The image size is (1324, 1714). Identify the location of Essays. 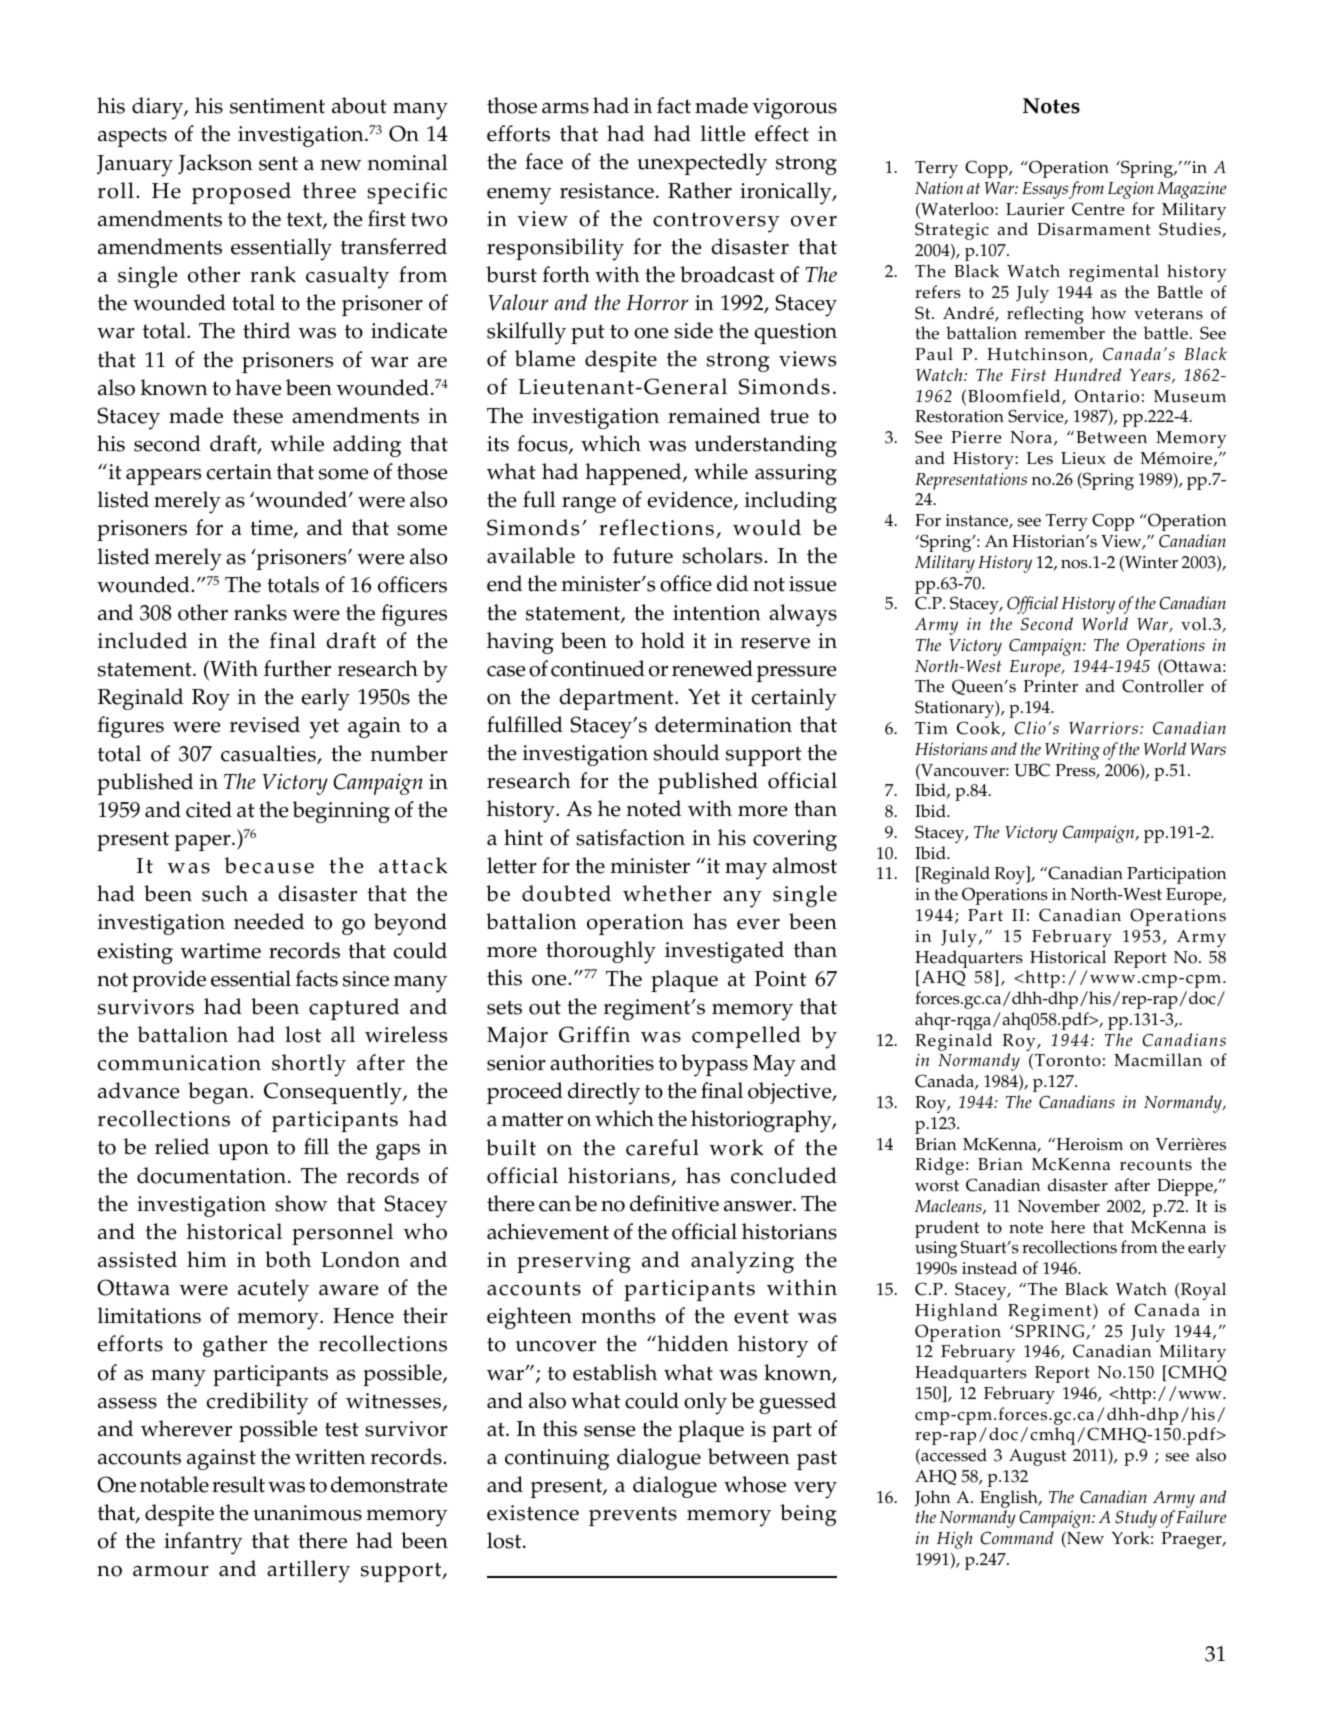
(1045, 190).
